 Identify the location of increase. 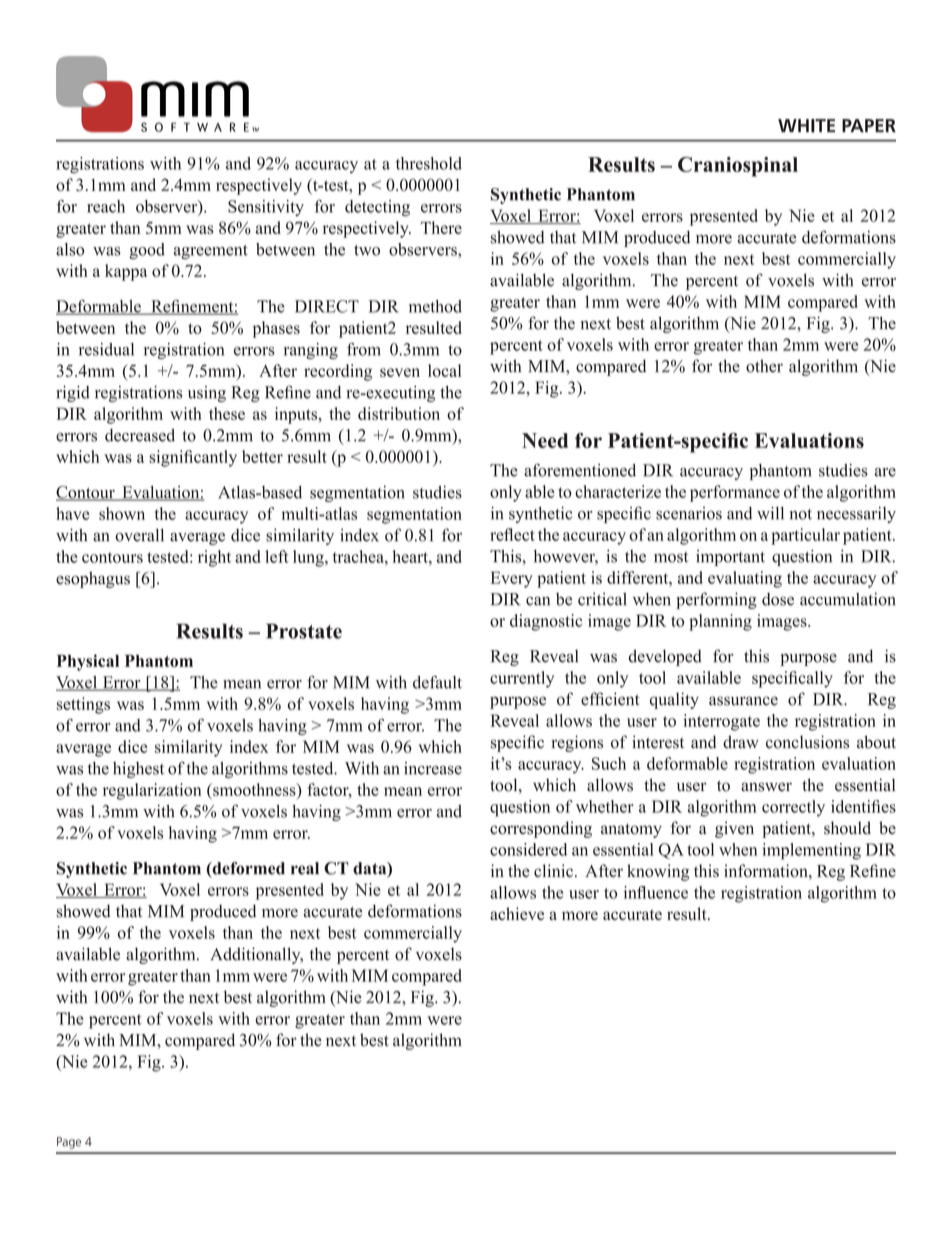
(433, 768).
